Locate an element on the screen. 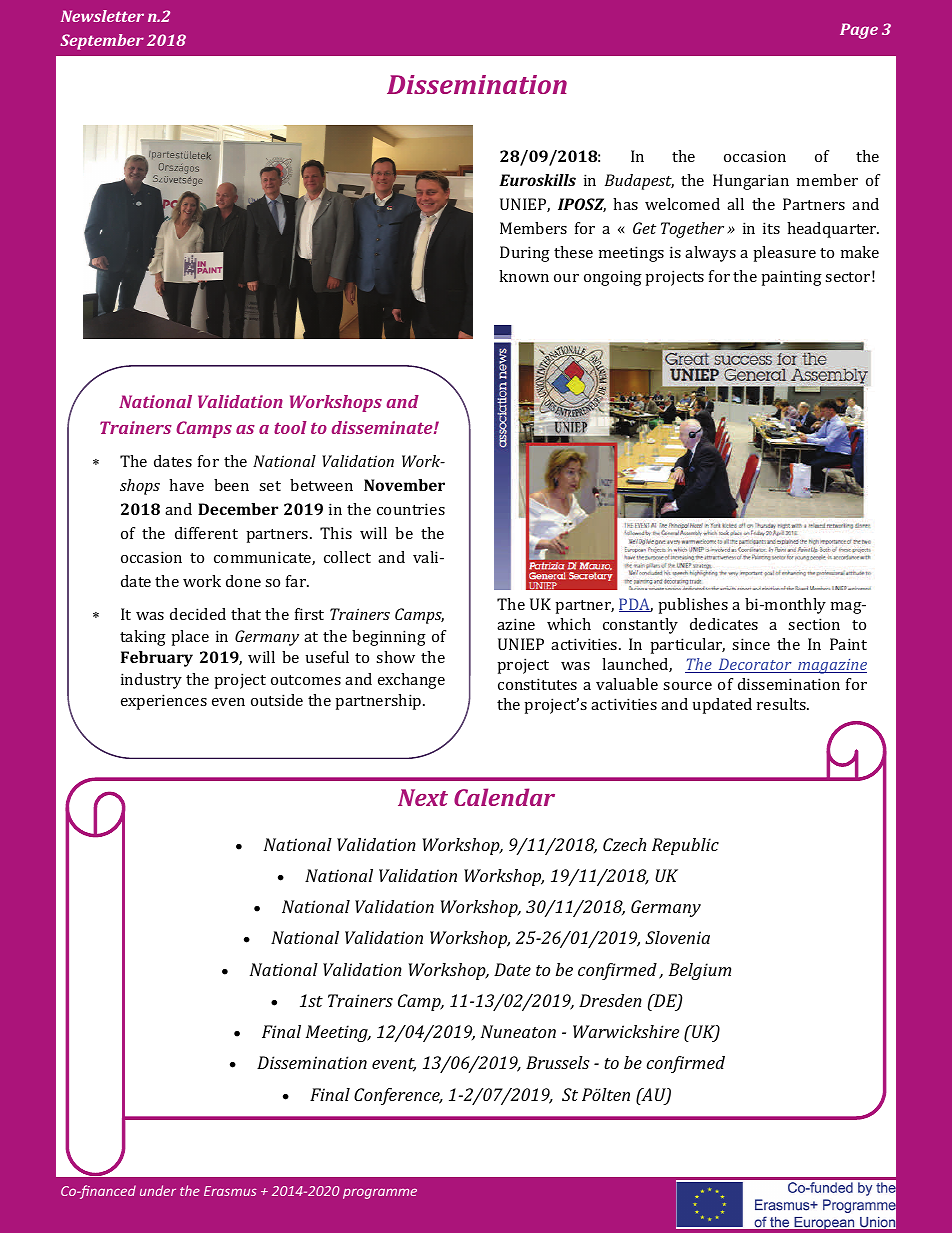 The width and height of the screenshot is (952, 1233). Budapest is located at coordinates (639, 182).
